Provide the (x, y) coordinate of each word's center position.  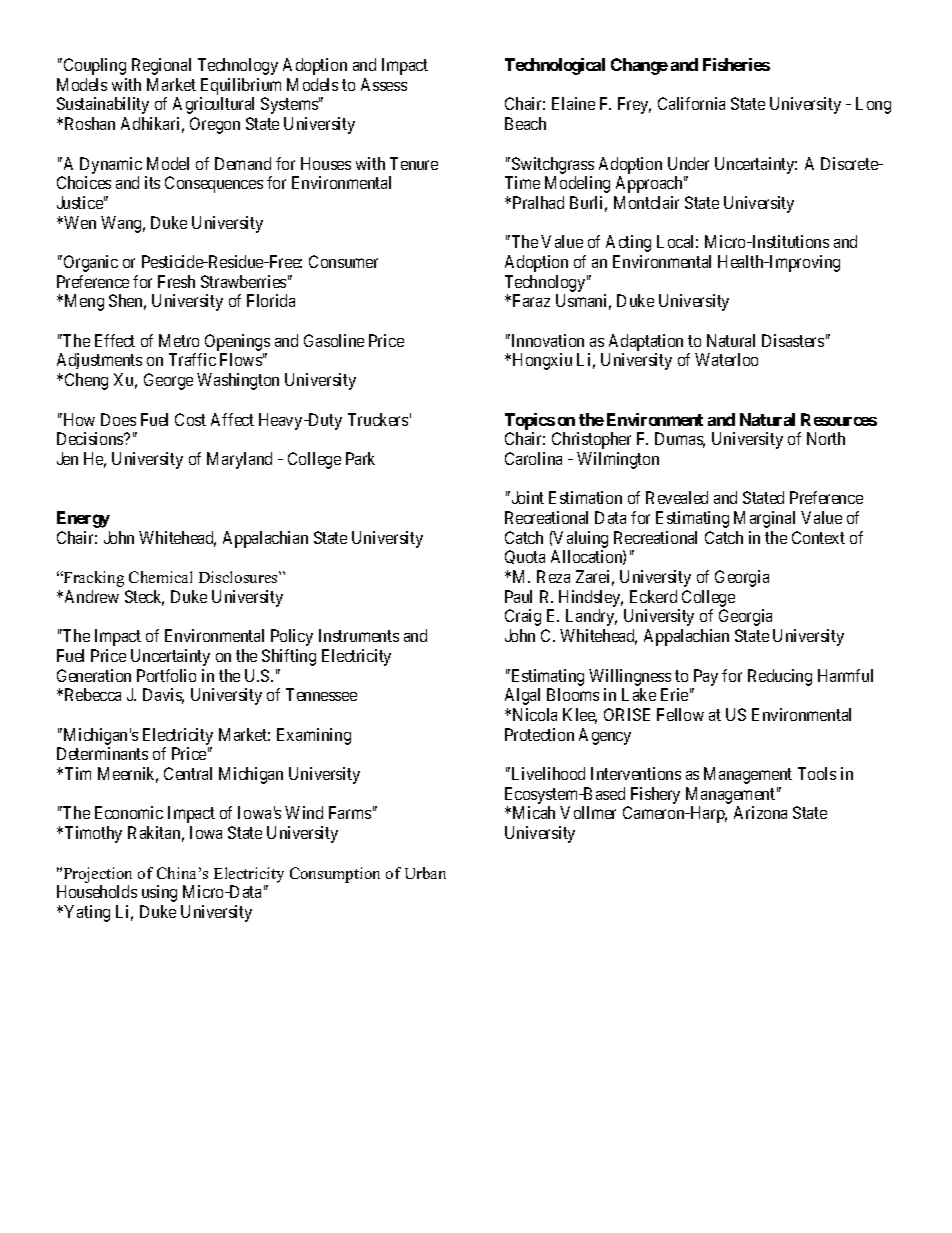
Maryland (239, 460)
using (159, 893)
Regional (161, 66)
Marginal (764, 519)
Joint (526, 497)
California (691, 103)
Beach (525, 123)
